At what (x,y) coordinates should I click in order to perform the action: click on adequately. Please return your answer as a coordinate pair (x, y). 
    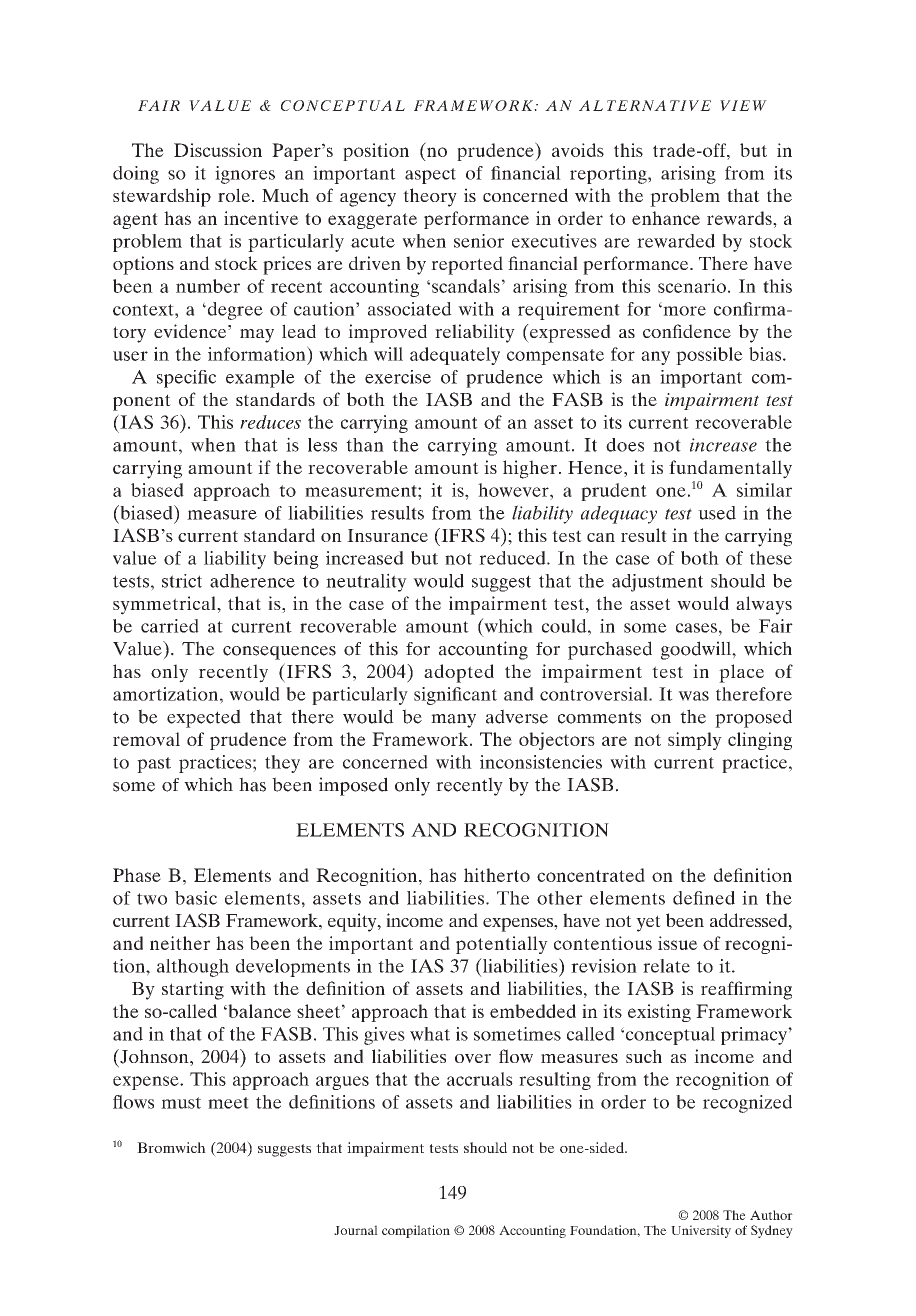
    Looking at the image, I should click on (455, 356).
